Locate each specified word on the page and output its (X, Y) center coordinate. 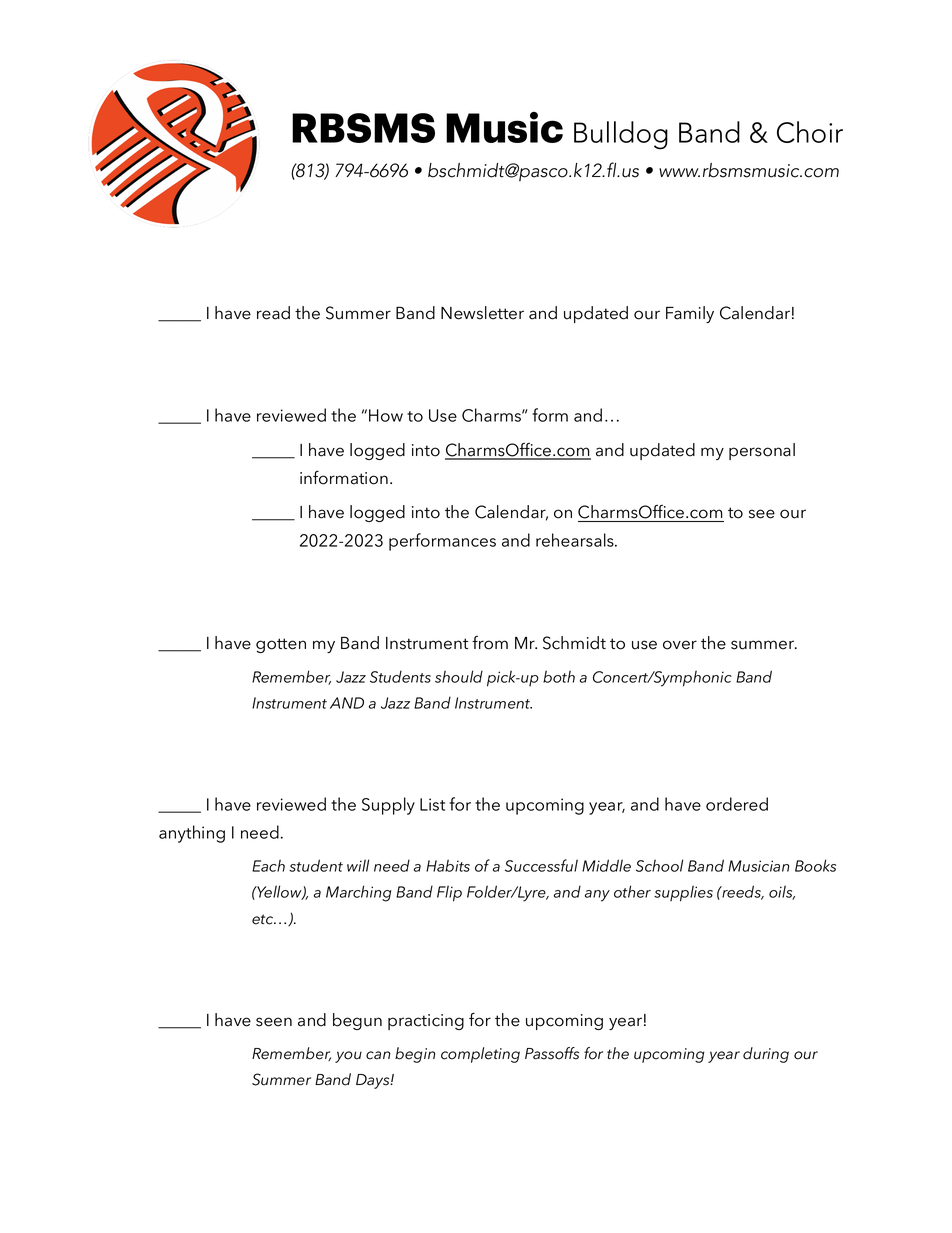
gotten (281, 645)
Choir (810, 132)
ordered (737, 804)
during (766, 1055)
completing (480, 1055)
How (386, 415)
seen (274, 1022)
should (459, 676)
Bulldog (621, 135)
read (273, 313)
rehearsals (576, 540)
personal (762, 451)
